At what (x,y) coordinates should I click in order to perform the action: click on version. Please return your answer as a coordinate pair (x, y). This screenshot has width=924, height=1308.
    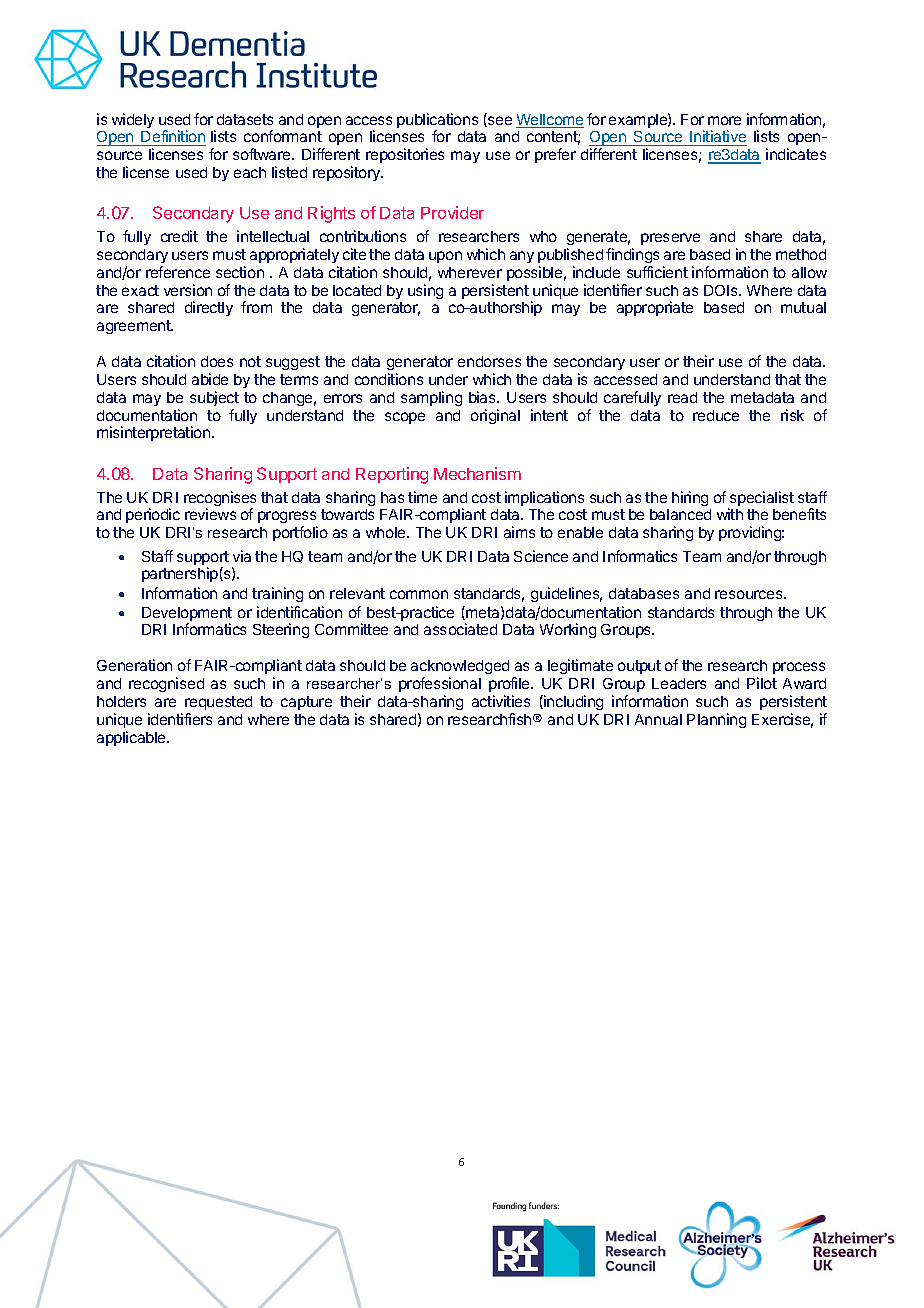
    Looking at the image, I should click on (188, 290).
